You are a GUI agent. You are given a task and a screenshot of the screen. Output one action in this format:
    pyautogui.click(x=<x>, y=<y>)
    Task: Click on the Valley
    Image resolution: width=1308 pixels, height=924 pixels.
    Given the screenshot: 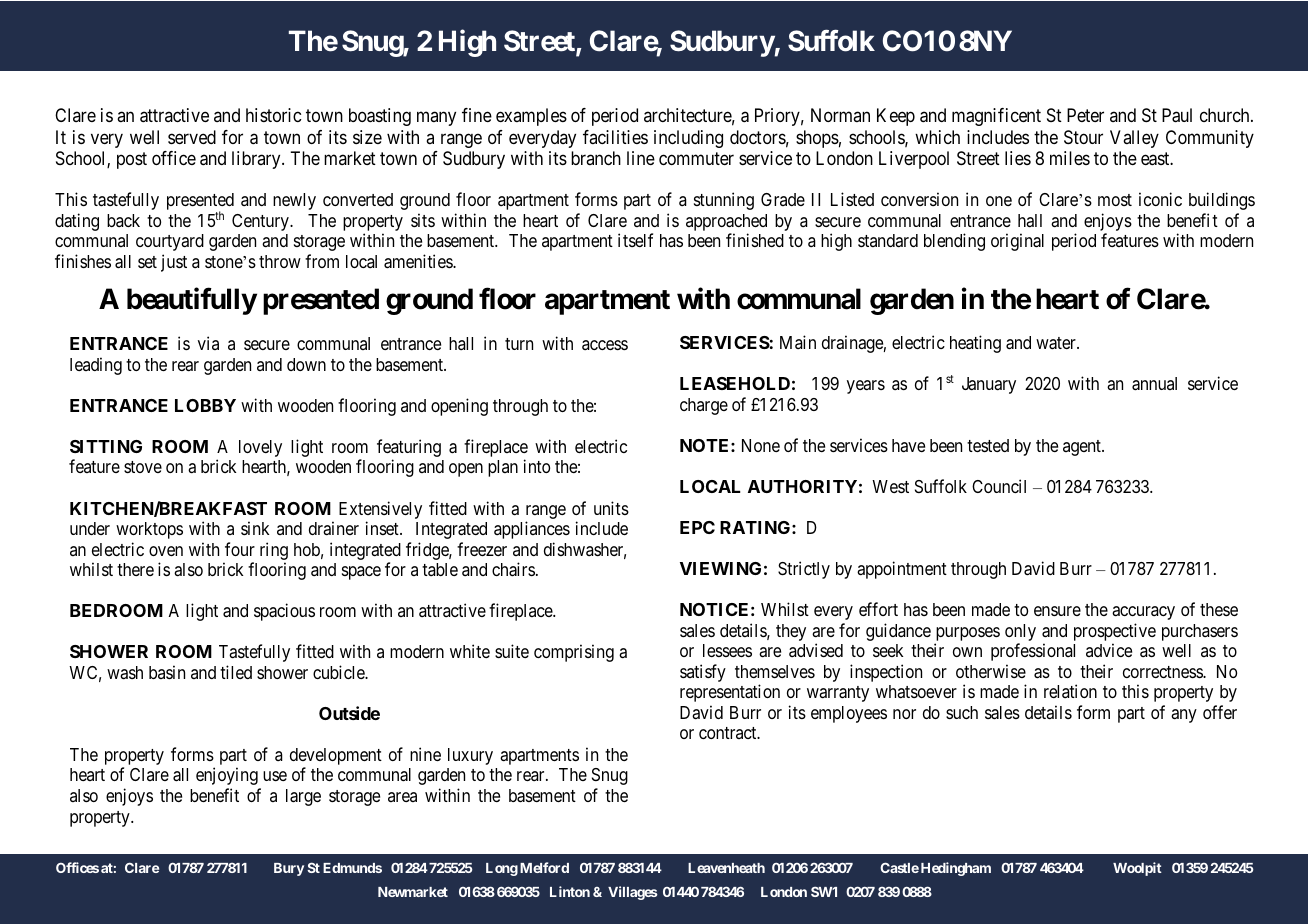 What is the action you would take?
    pyautogui.click(x=1134, y=139)
